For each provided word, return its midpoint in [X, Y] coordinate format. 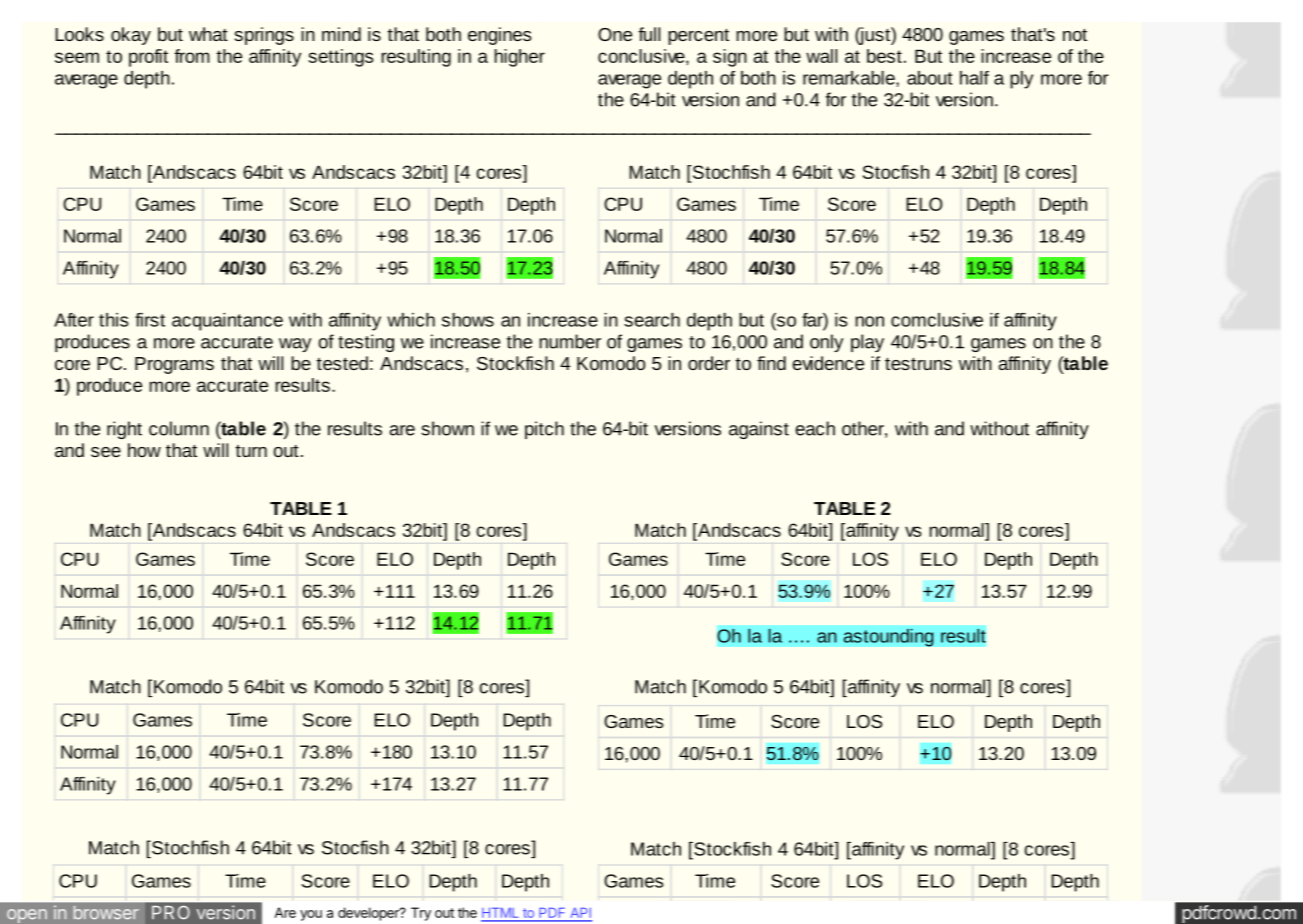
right [124, 430]
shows [468, 320]
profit [148, 58]
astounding [888, 637]
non [869, 321]
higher [520, 58]
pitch [544, 430]
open [27, 916]
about [930, 78]
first [150, 320]
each [815, 428]
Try [421, 914]
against [759, 430]
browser [106, 913]
